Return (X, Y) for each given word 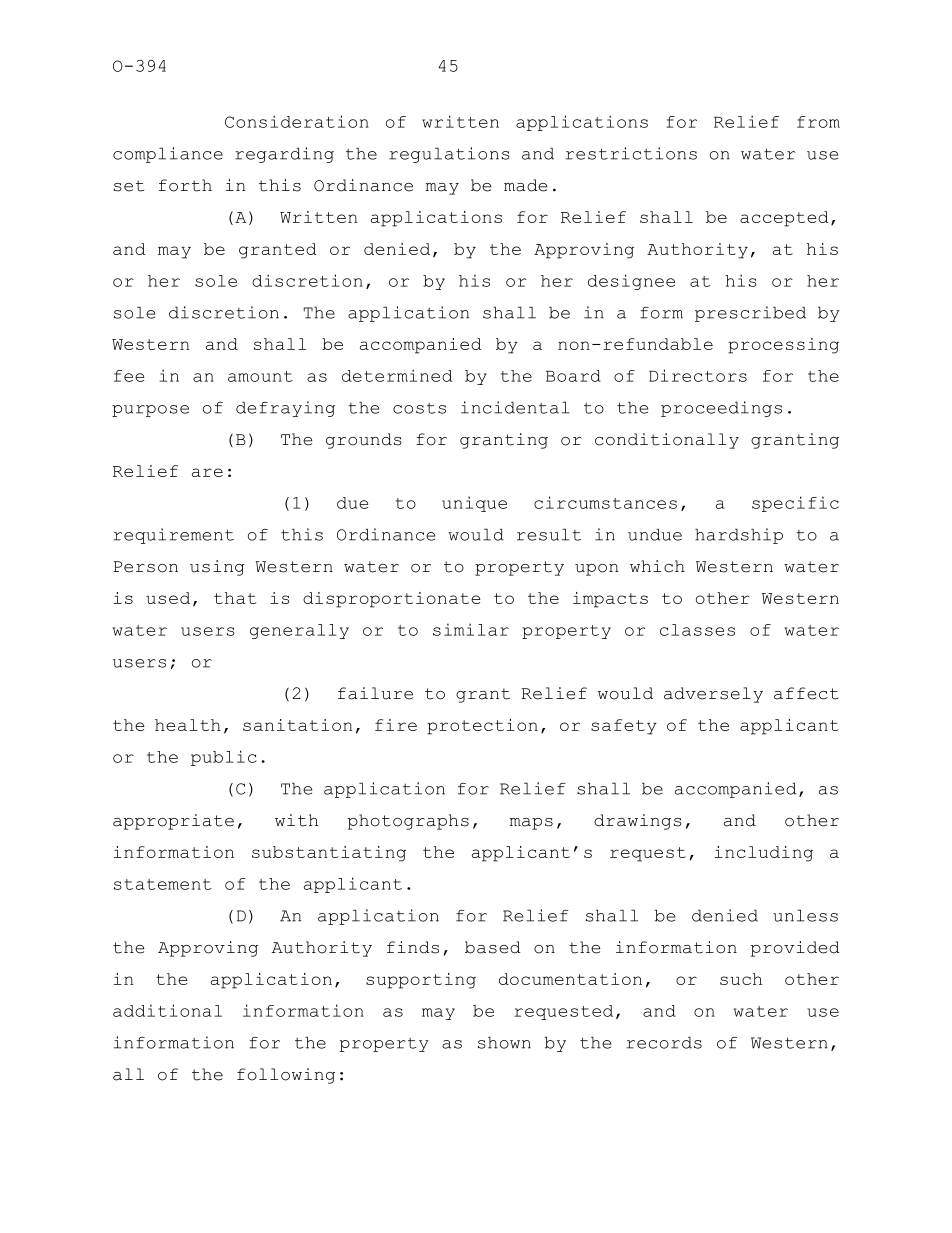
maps (531, 824)
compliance (168, 155)
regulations (449, 155)
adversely (713, 695)
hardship (739, 536)
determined (397, 375)
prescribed (750, 314)
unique (474, 504)
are (207, 472)
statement (163, 884)
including (764, 854)
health (188, 725)
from (818, 122)
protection (482, 727)
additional (167, 1010)
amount (260, 376)
